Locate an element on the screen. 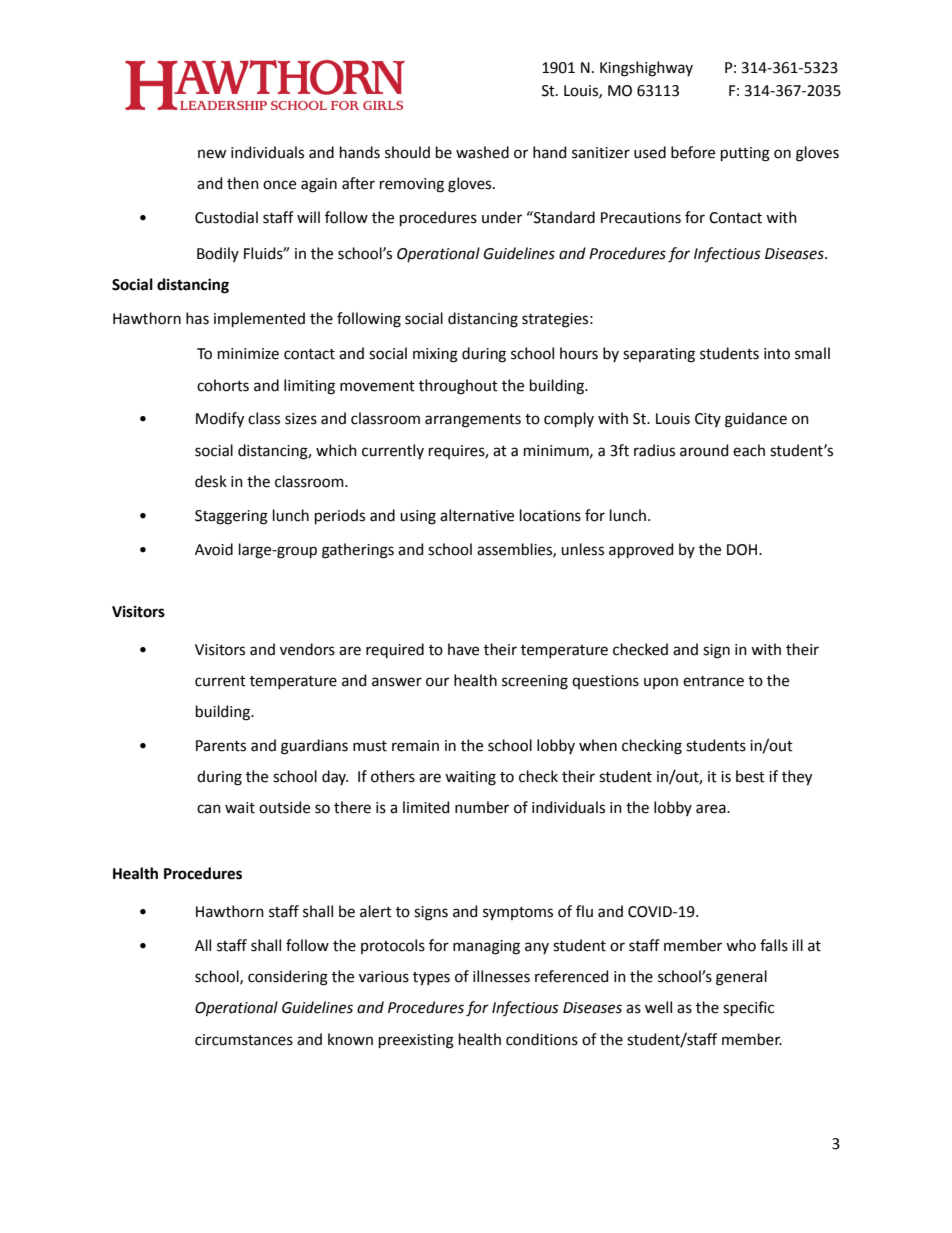 This screenshot has height=1233, width=952. putting is located at coordinates (745, 154).
